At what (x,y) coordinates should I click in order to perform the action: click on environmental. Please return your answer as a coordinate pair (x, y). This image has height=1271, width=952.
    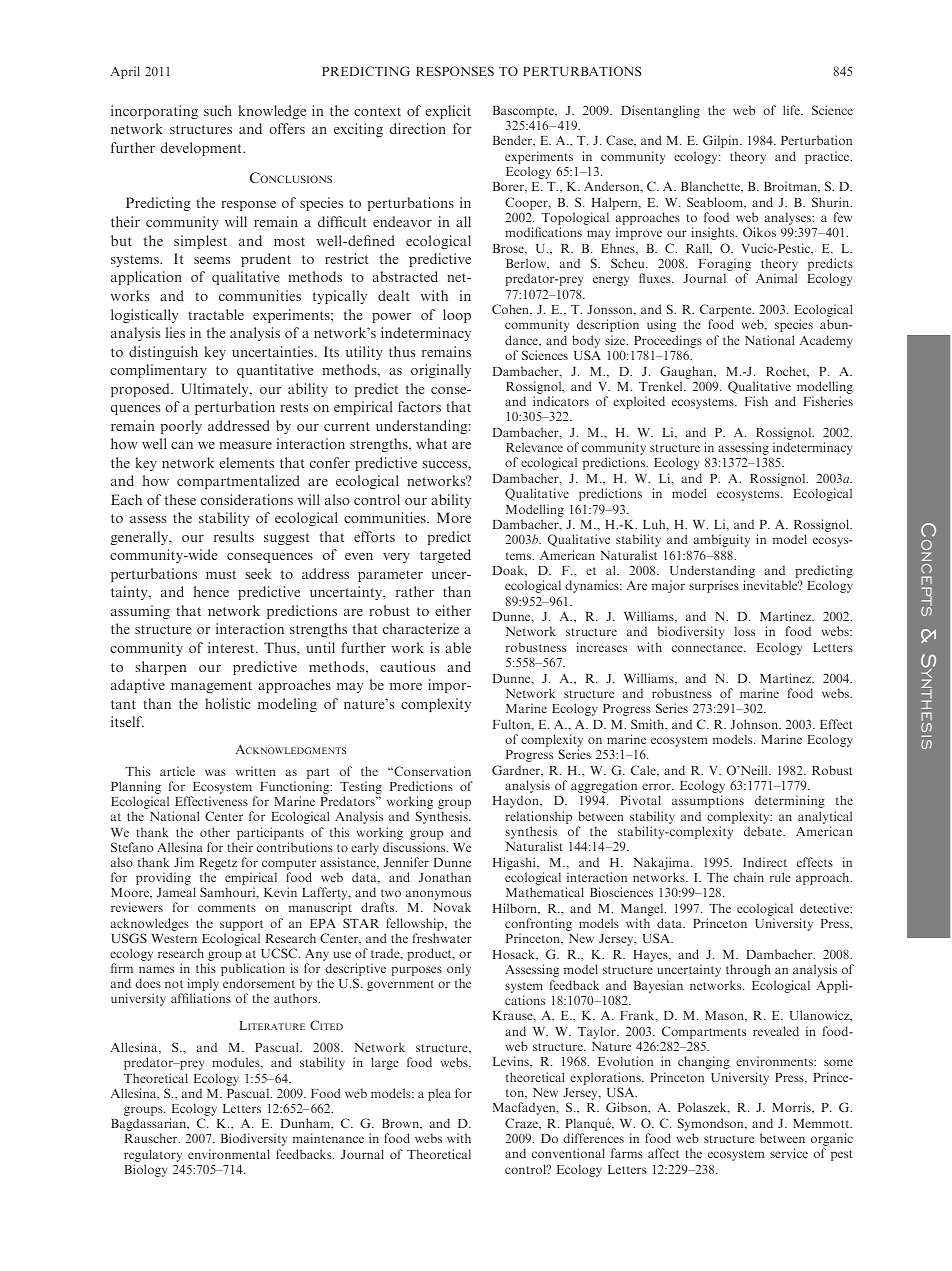
    Looking at the image, I should click on (229, 1154).
